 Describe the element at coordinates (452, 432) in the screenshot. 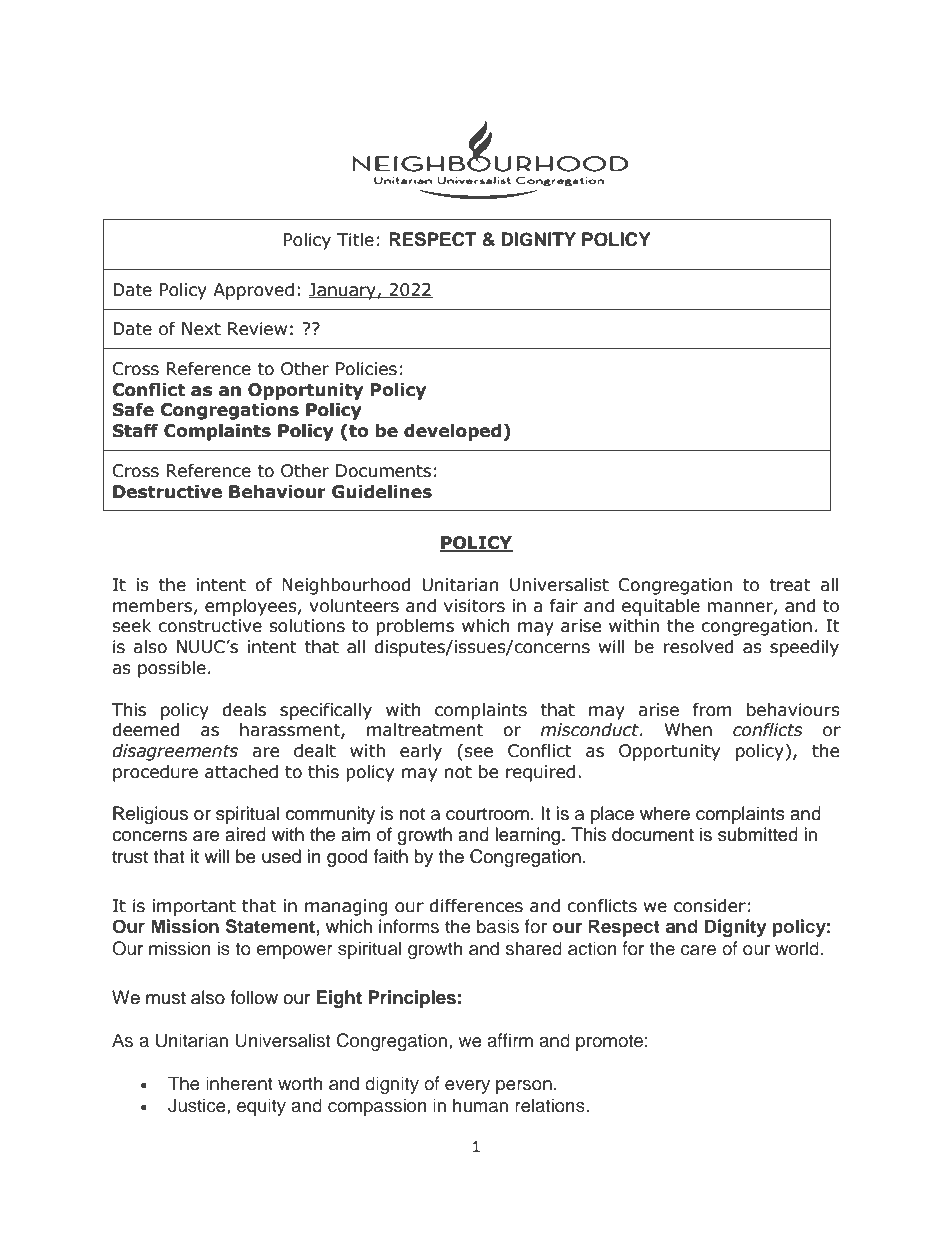

I see `developed` at that location.
